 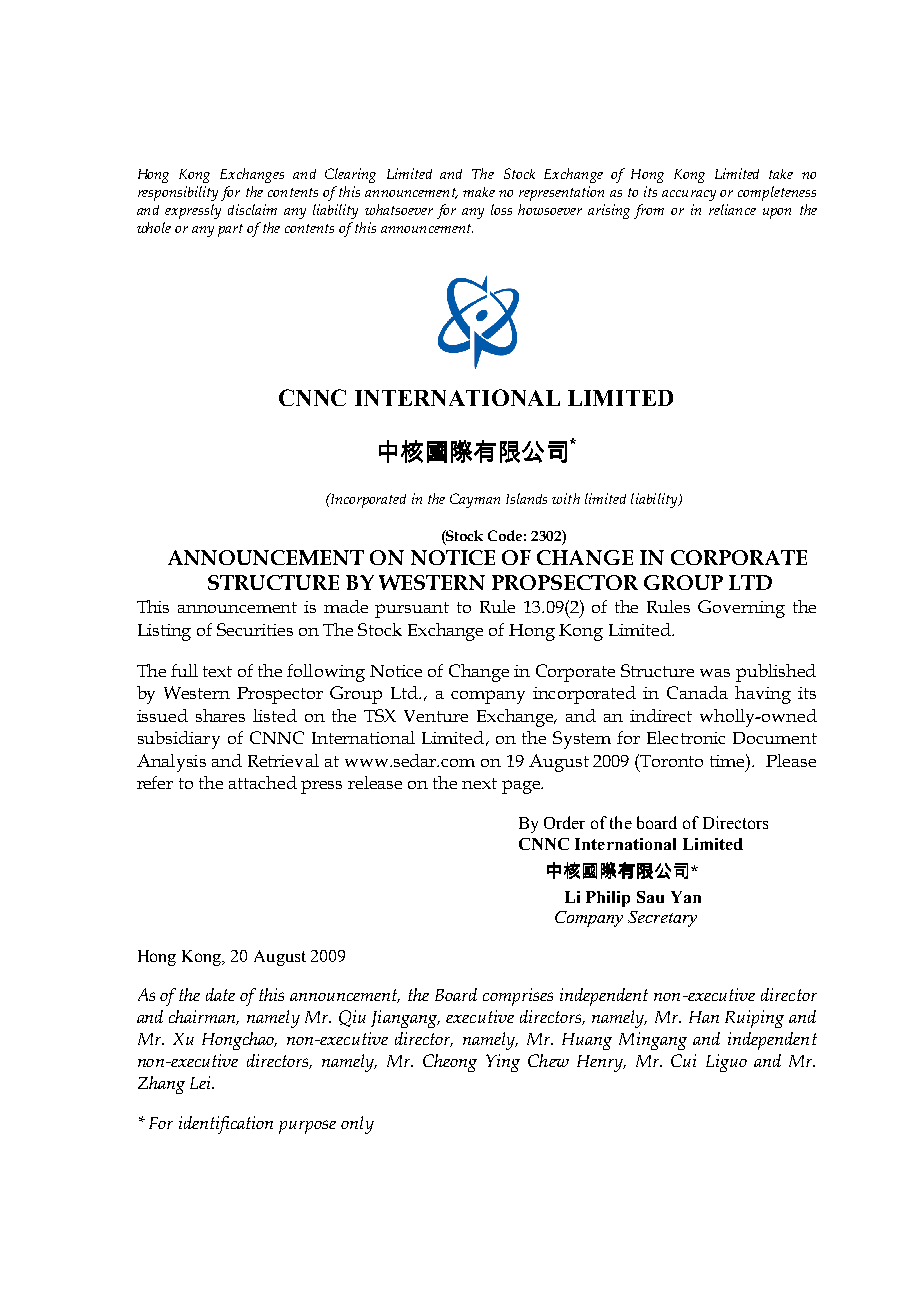 I want to click on disclaim, so click(x=252, y=209).
